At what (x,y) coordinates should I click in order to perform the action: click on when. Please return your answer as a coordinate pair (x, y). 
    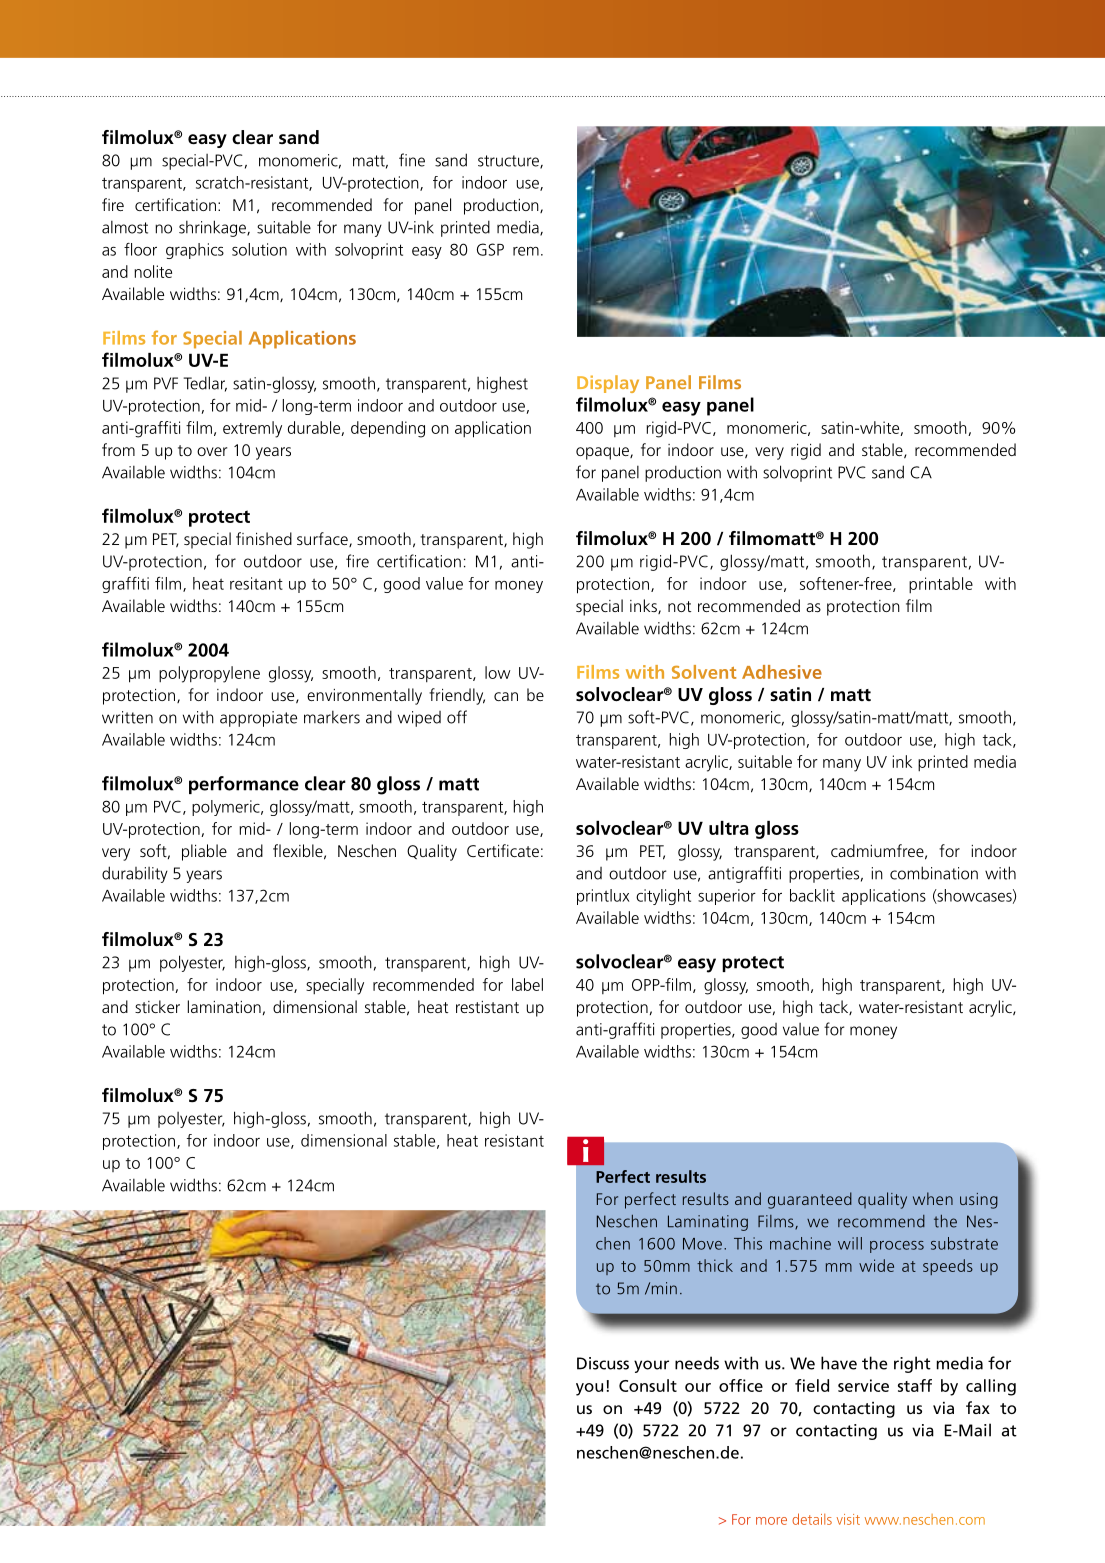
    Looking at the image, I should click on (933, 1198).
